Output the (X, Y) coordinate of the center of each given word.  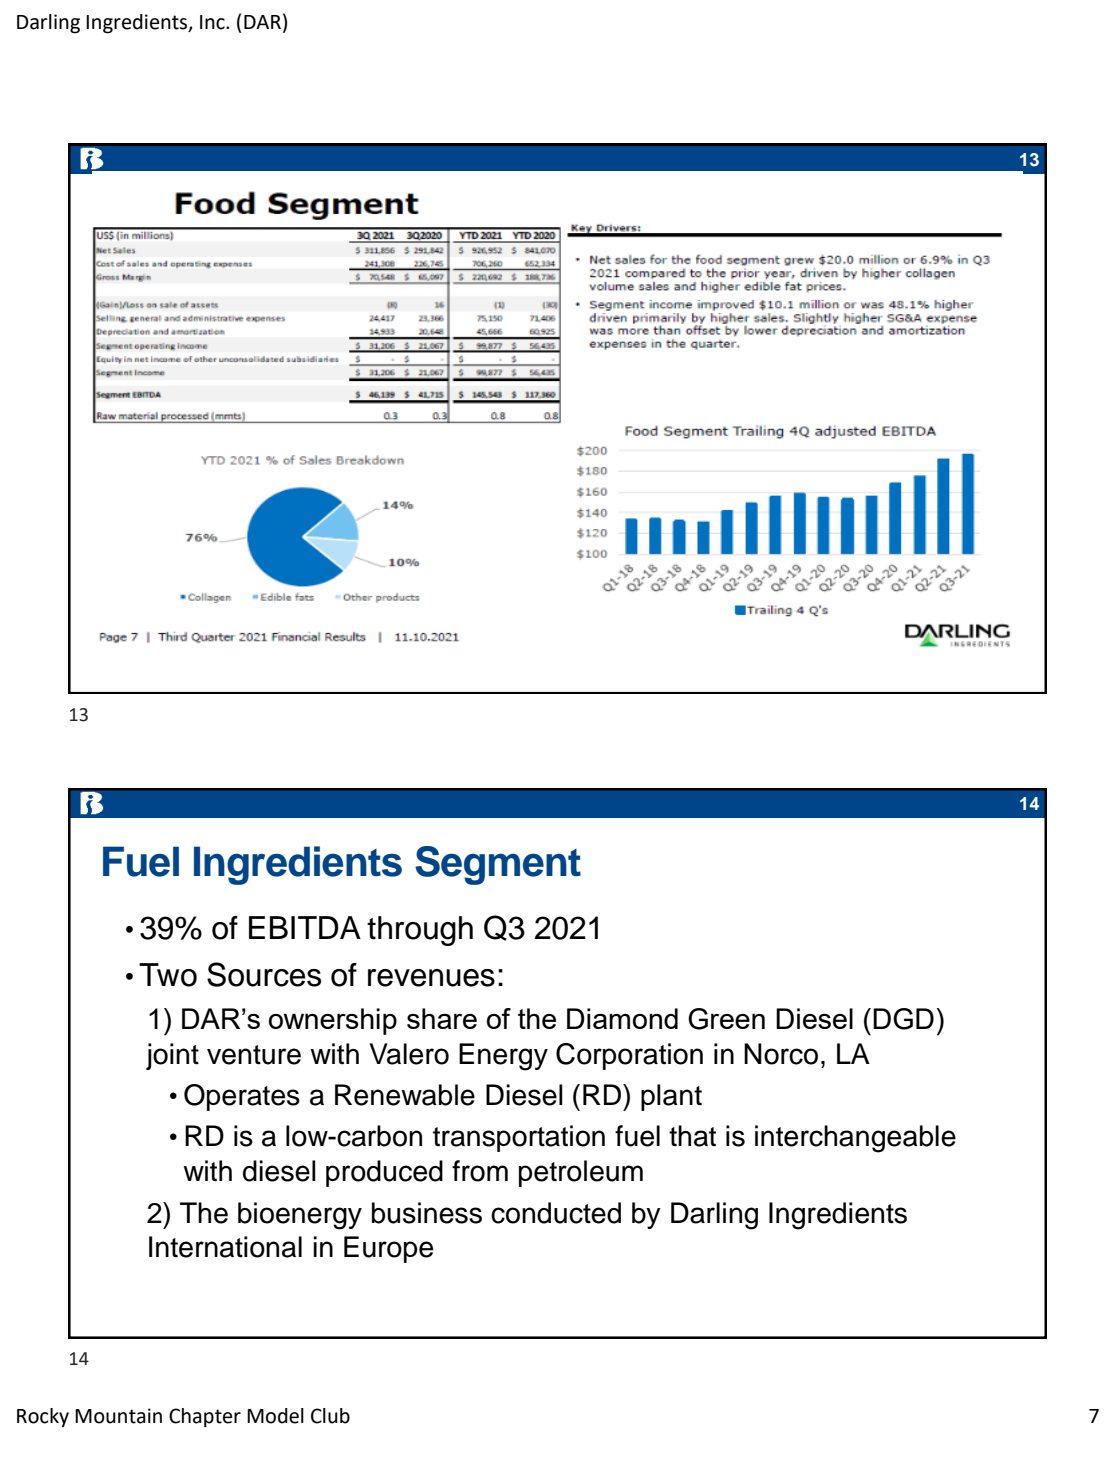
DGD (903, 1019)
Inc (213, 22)
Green (726, 1019)
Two (168, 975)
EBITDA (305, 927)
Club (330, 1416)
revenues (431, 978)
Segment (498, 865)
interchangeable (855, 1139)
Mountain (118, 1416)
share (442, 1018)
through (420, 931)
